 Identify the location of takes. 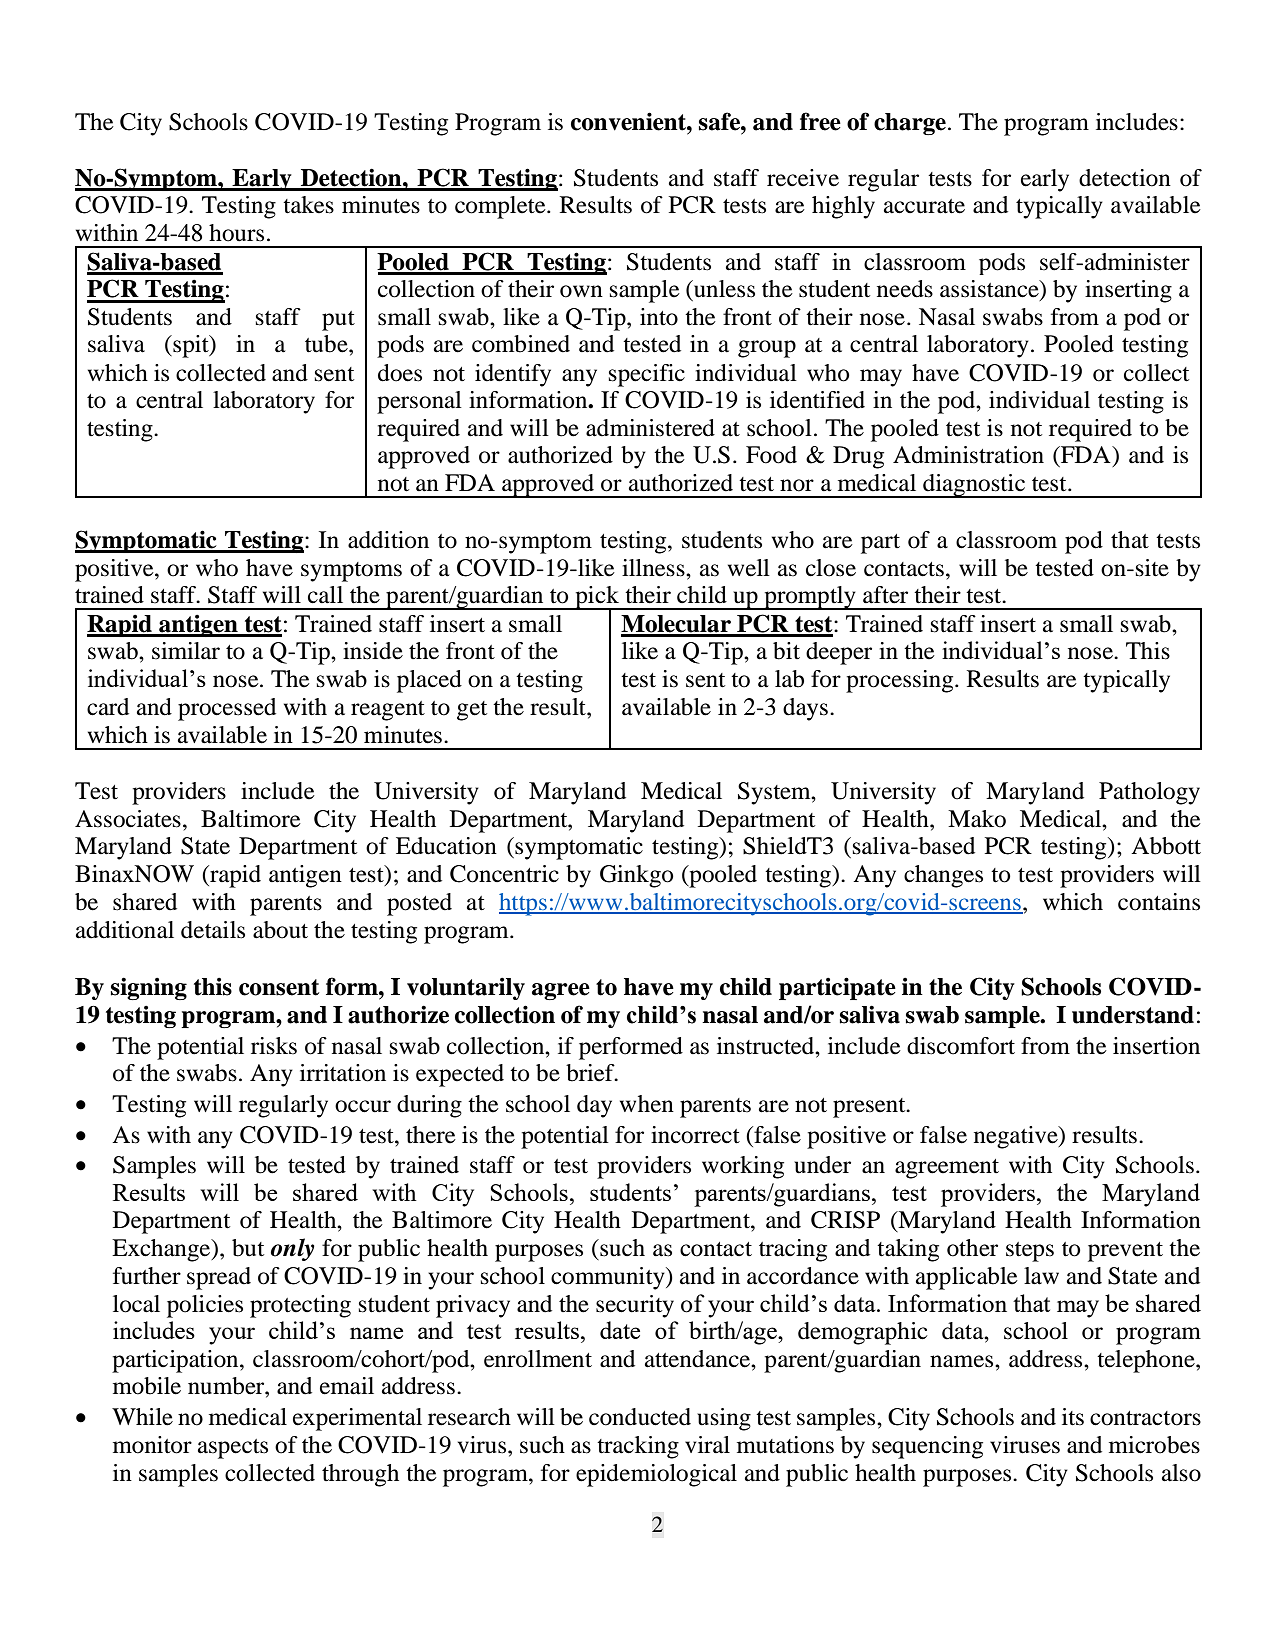
(308, 205).
